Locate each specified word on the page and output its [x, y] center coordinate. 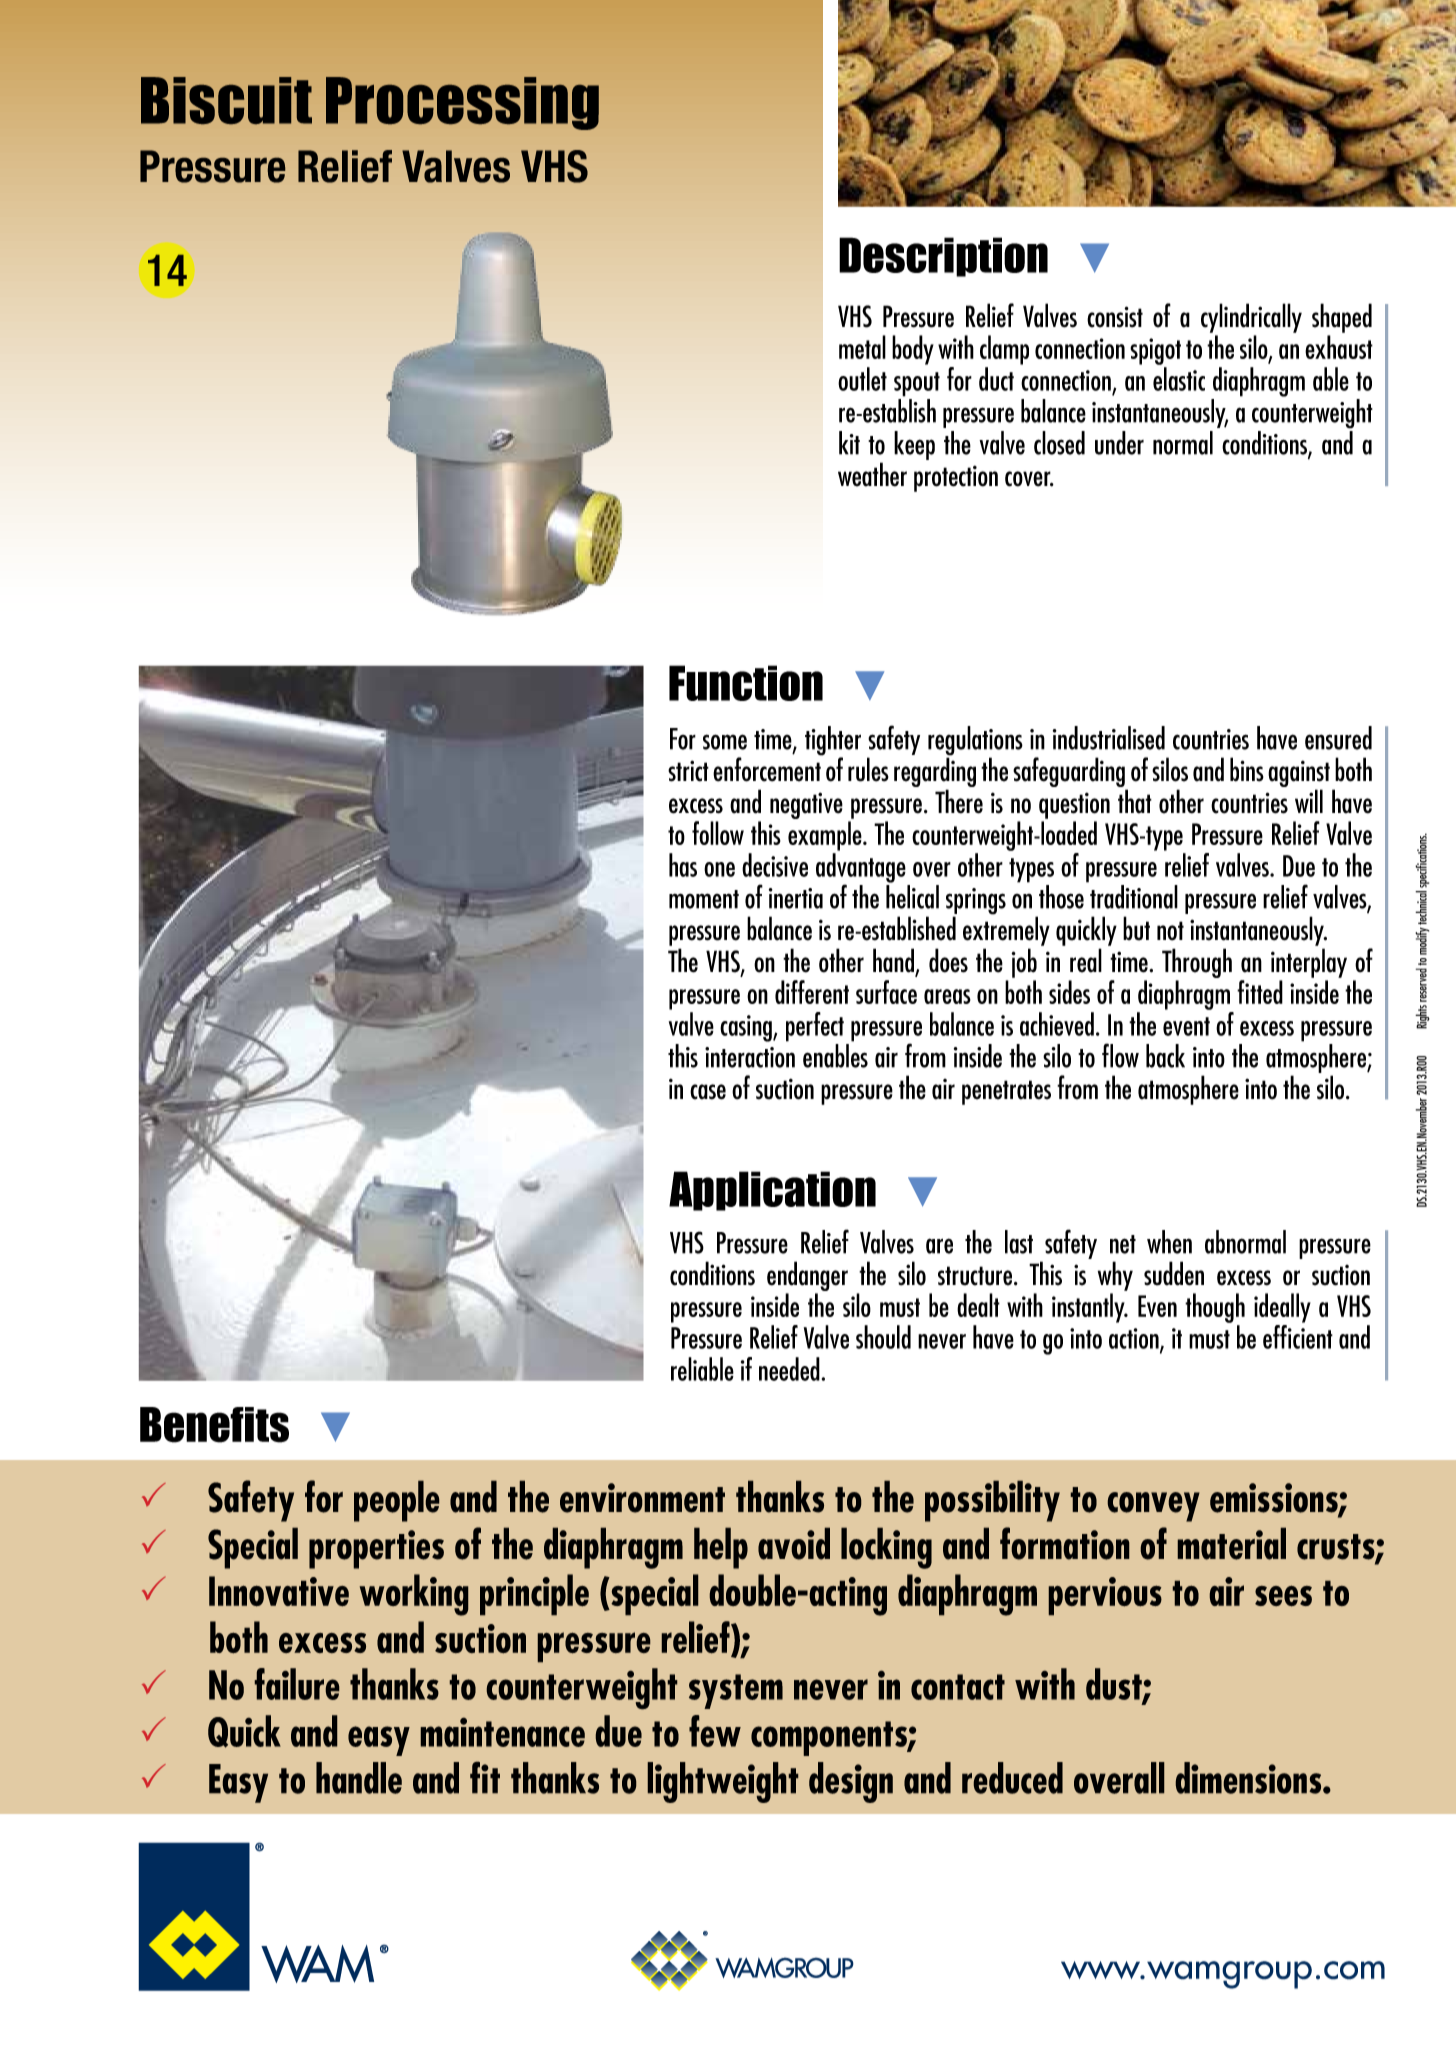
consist [1115, 317]
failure [297, 1684]
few [715, 1731]
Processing [462, 103]
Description [943, 257]
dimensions [1249, 1778]
